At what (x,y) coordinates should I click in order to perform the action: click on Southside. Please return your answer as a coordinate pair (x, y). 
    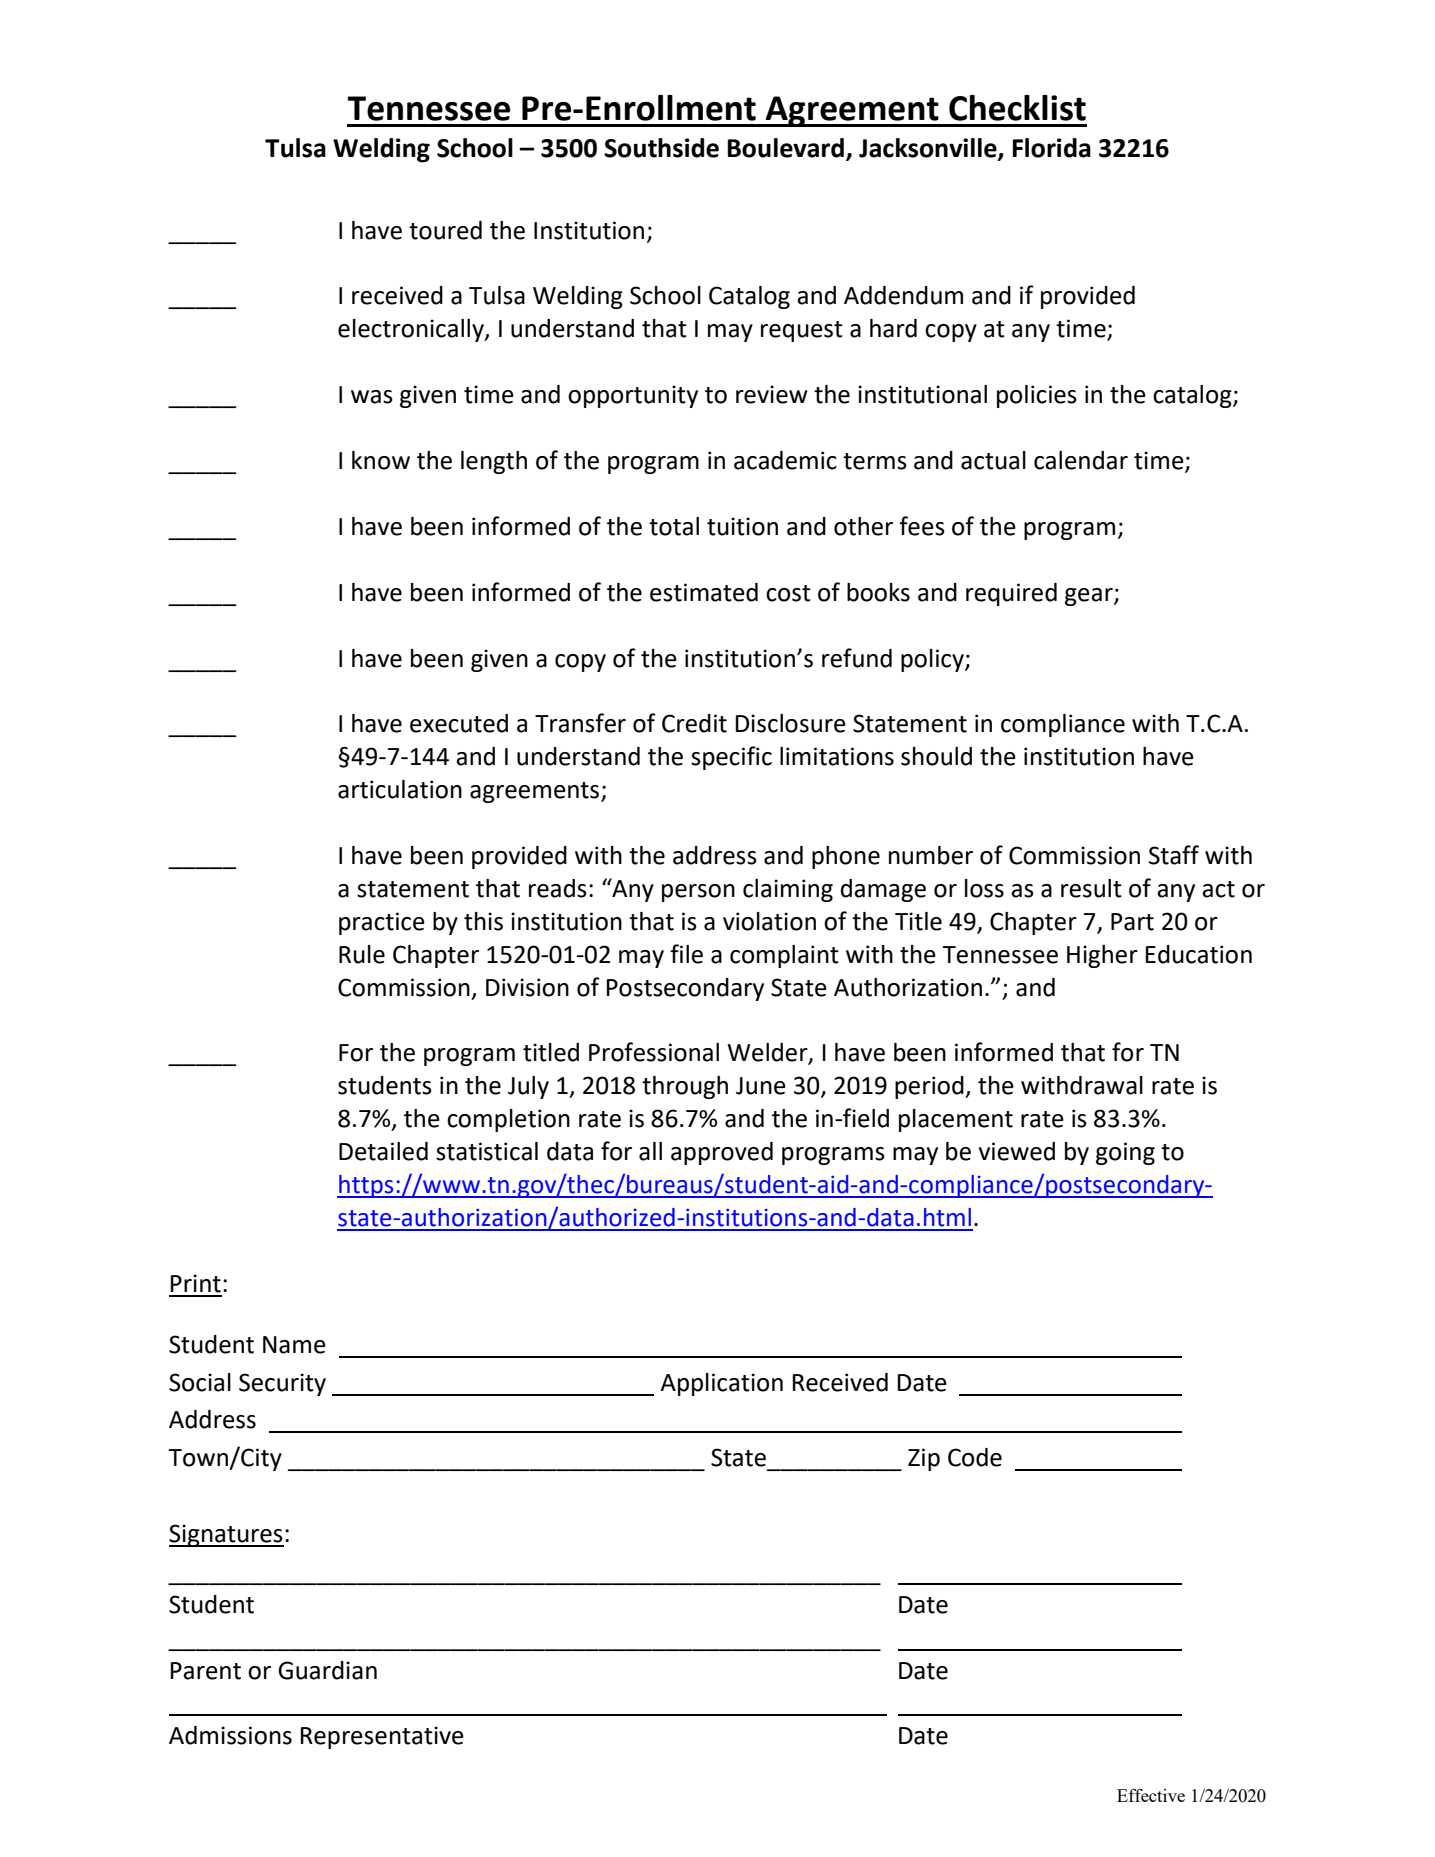
    Looking at the image, I should click on (661, 148).
